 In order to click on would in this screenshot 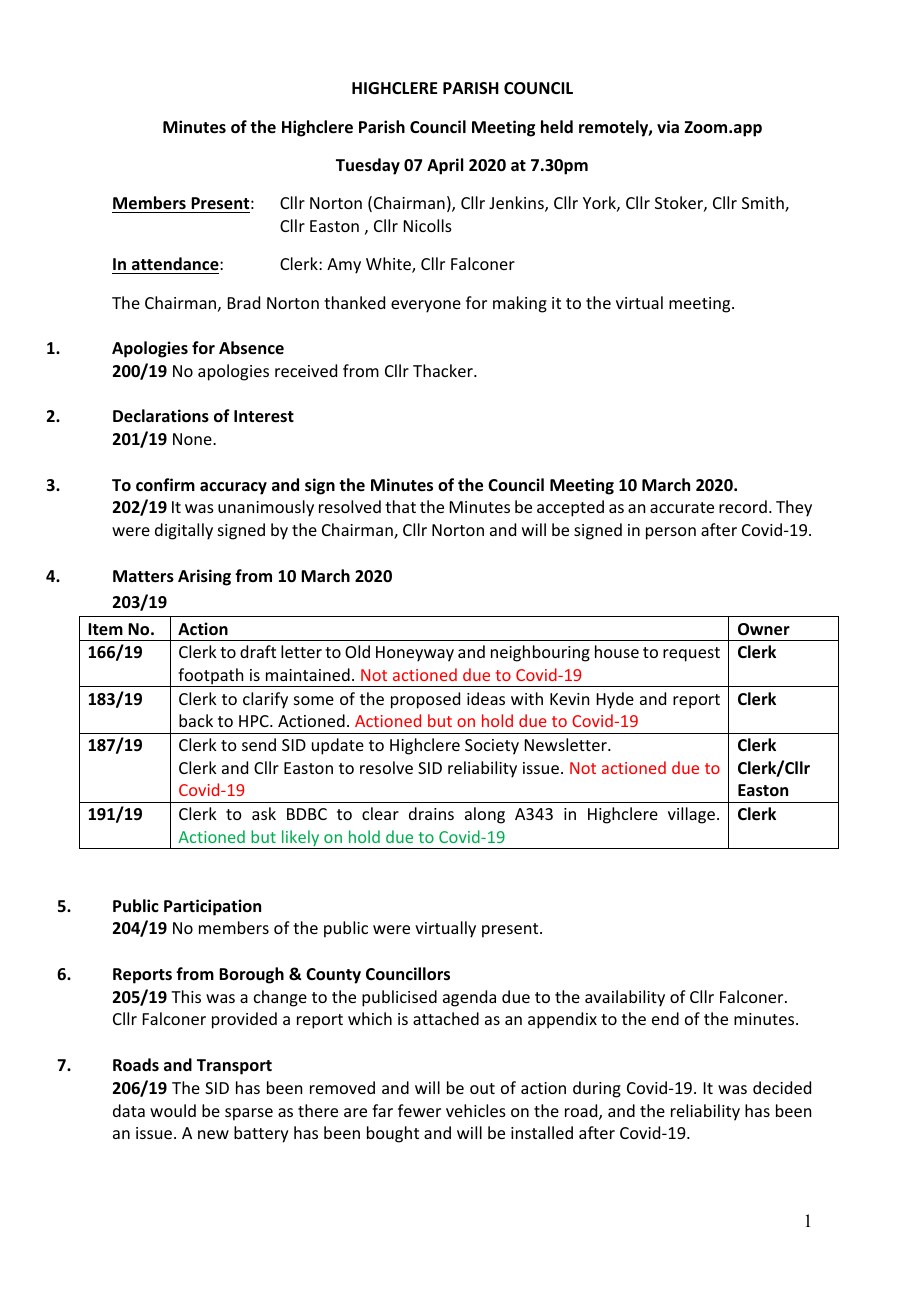, I will do `click(173, 1110)`.
